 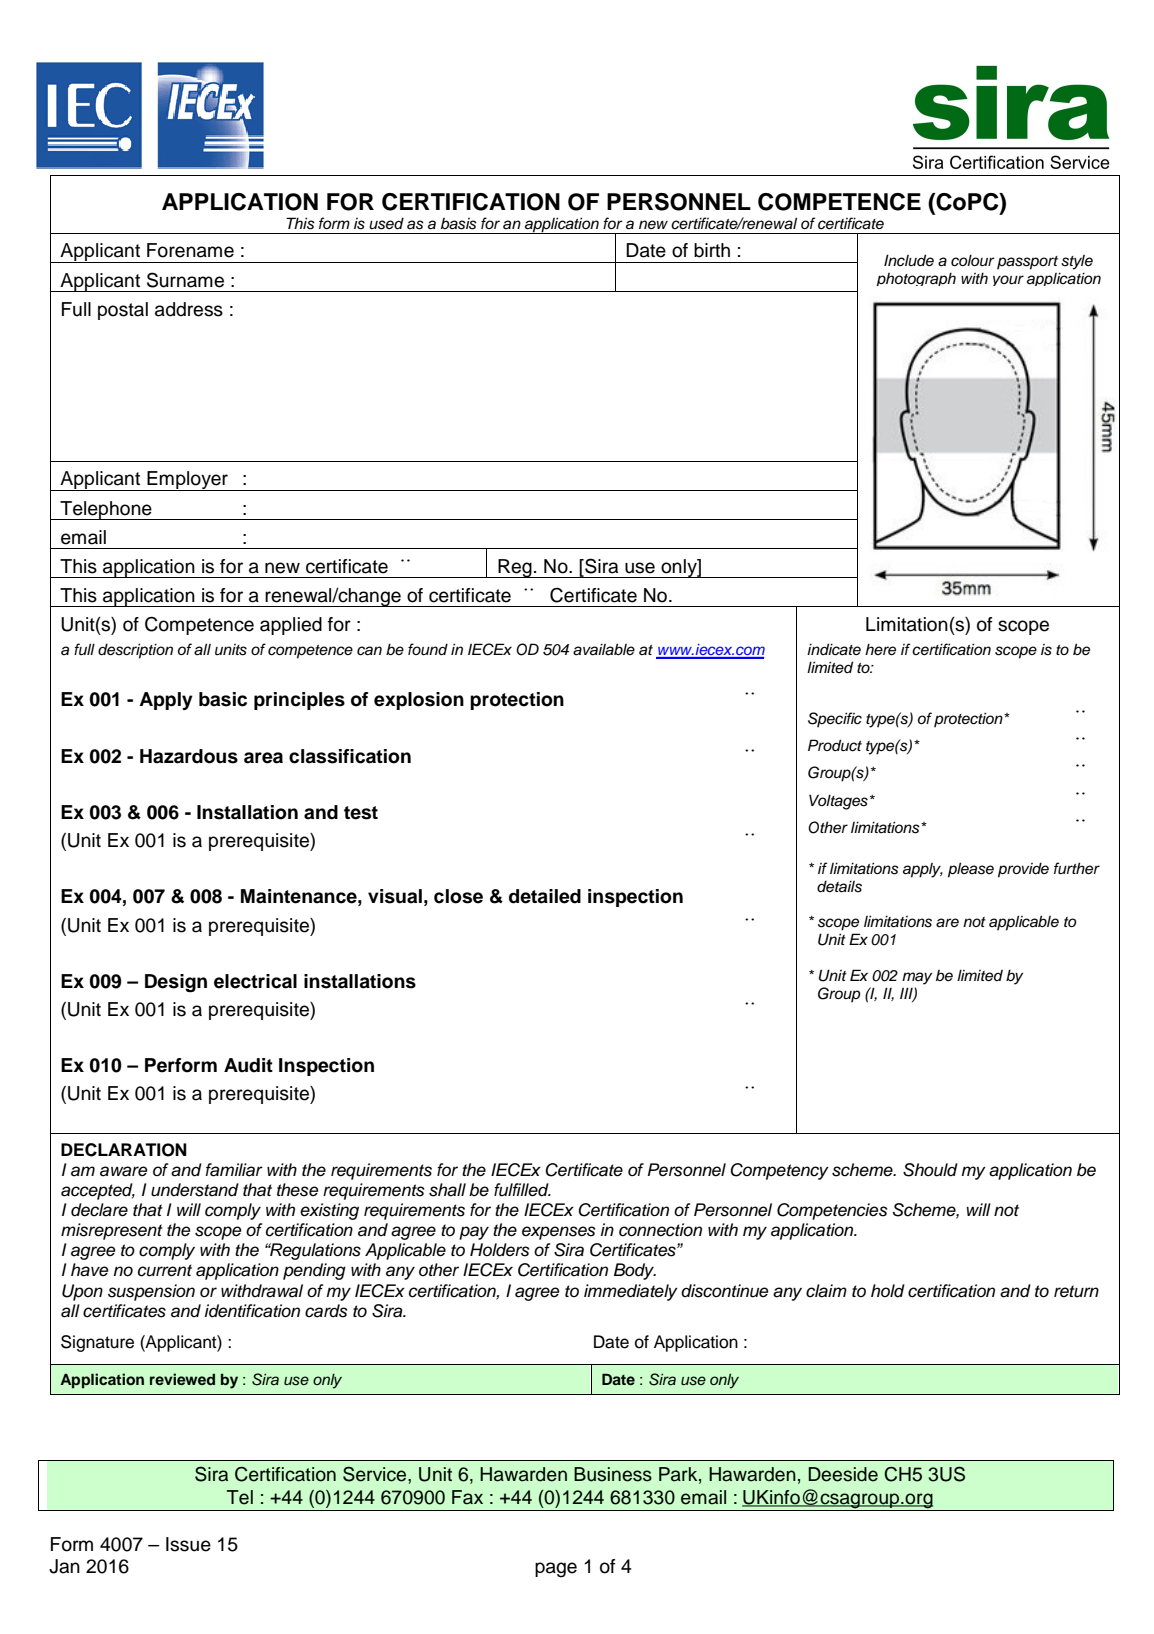 I want to click on colour, so click(x=972, y=261).
